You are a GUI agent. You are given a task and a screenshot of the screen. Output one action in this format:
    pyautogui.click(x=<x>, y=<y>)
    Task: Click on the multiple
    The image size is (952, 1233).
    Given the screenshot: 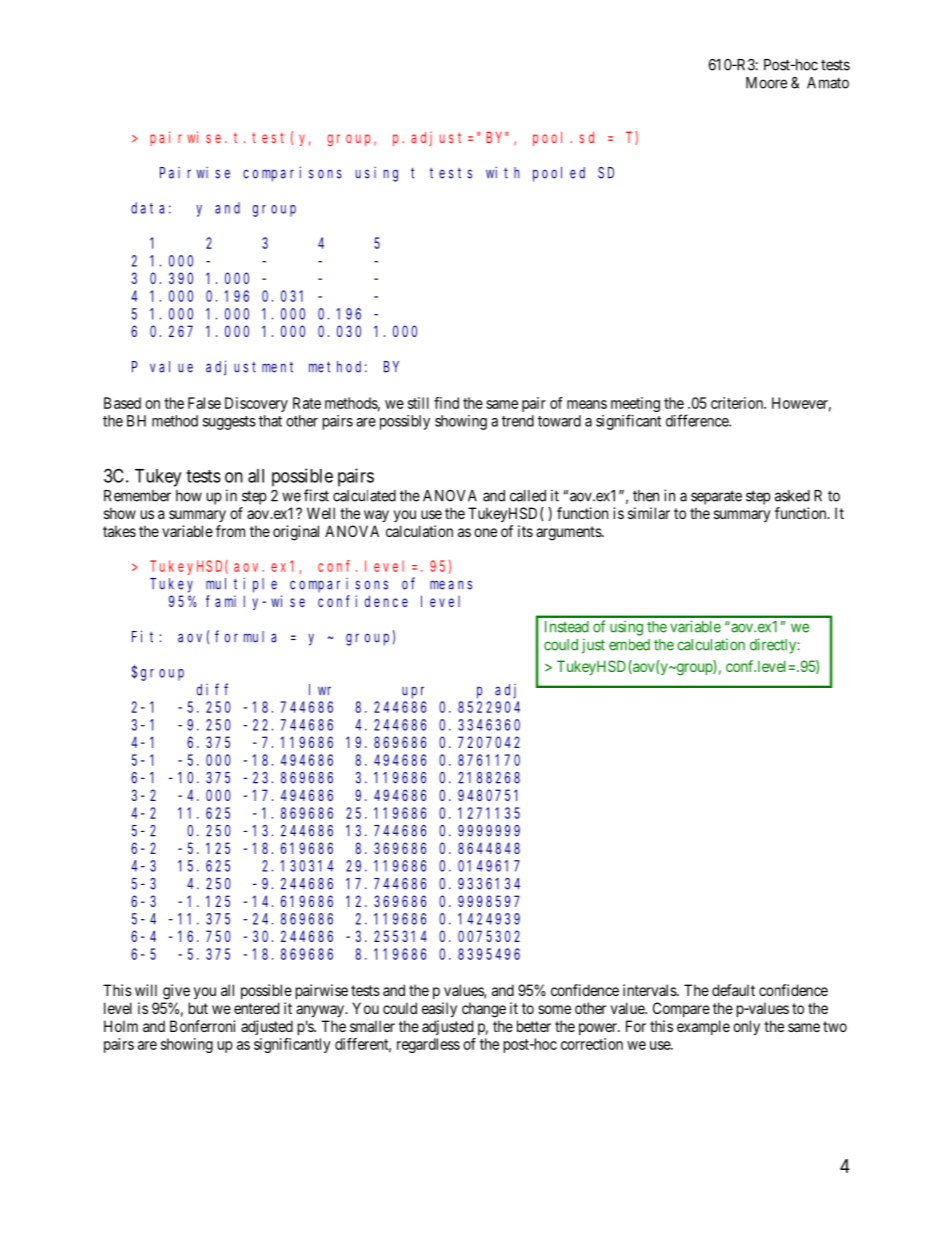 What is the action you would take?
    pyautogui.click(x=241, y=585)
